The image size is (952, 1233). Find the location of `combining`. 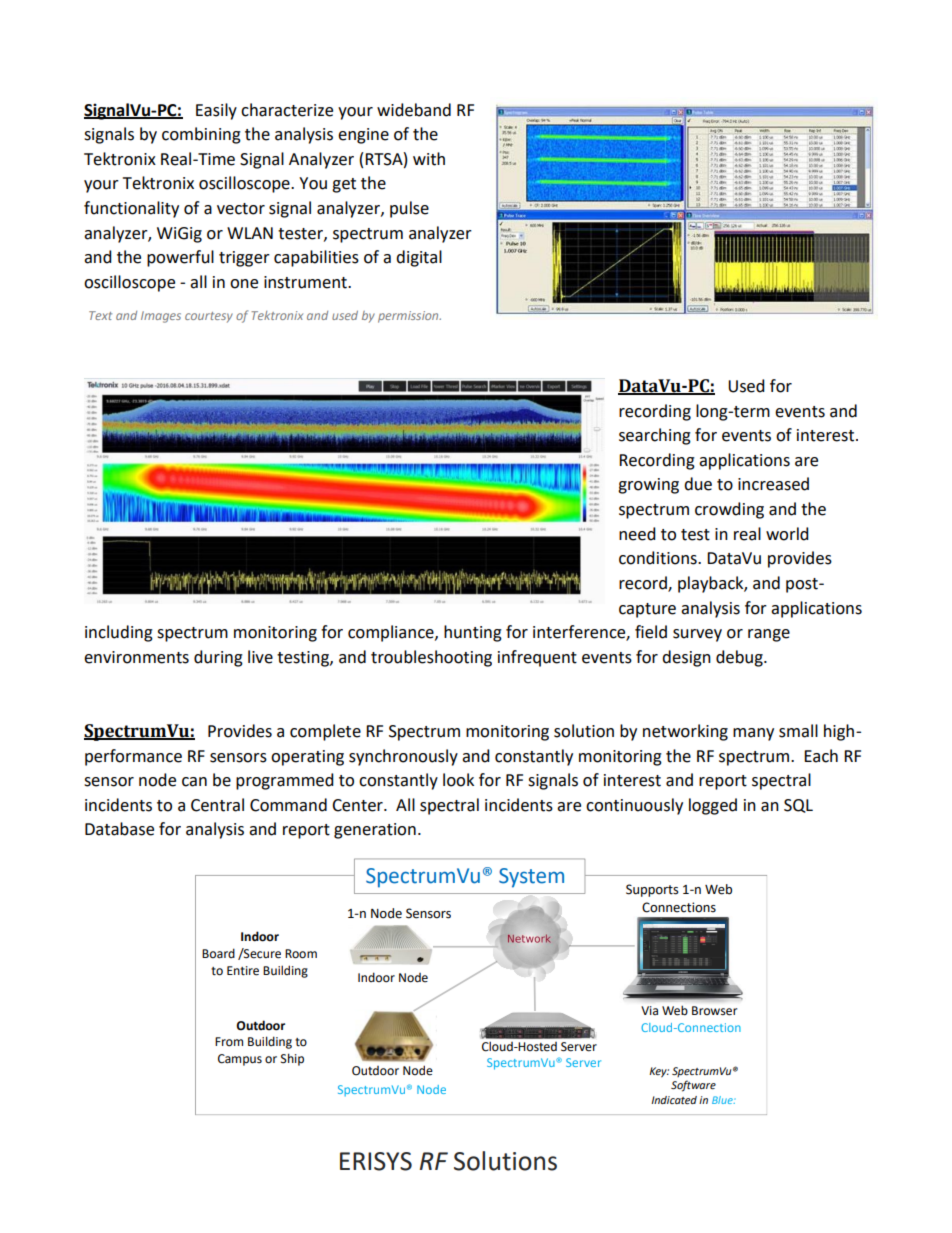

combining is located at coordinates (201, 135).
